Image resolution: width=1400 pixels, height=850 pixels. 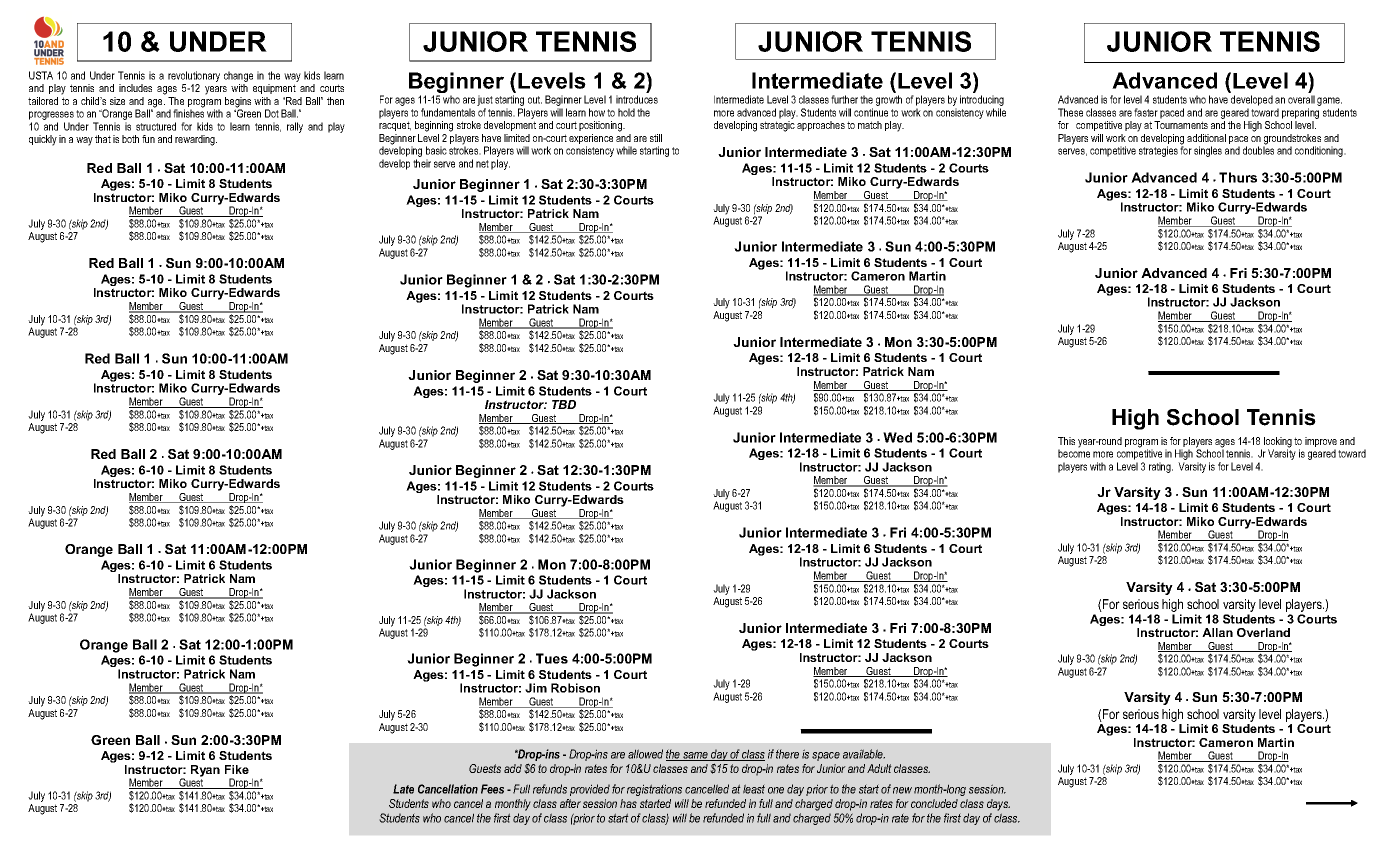 What do you see at coordinates (536, 688) in the image?
I see `Jim` at bounding box center [536, 688].
